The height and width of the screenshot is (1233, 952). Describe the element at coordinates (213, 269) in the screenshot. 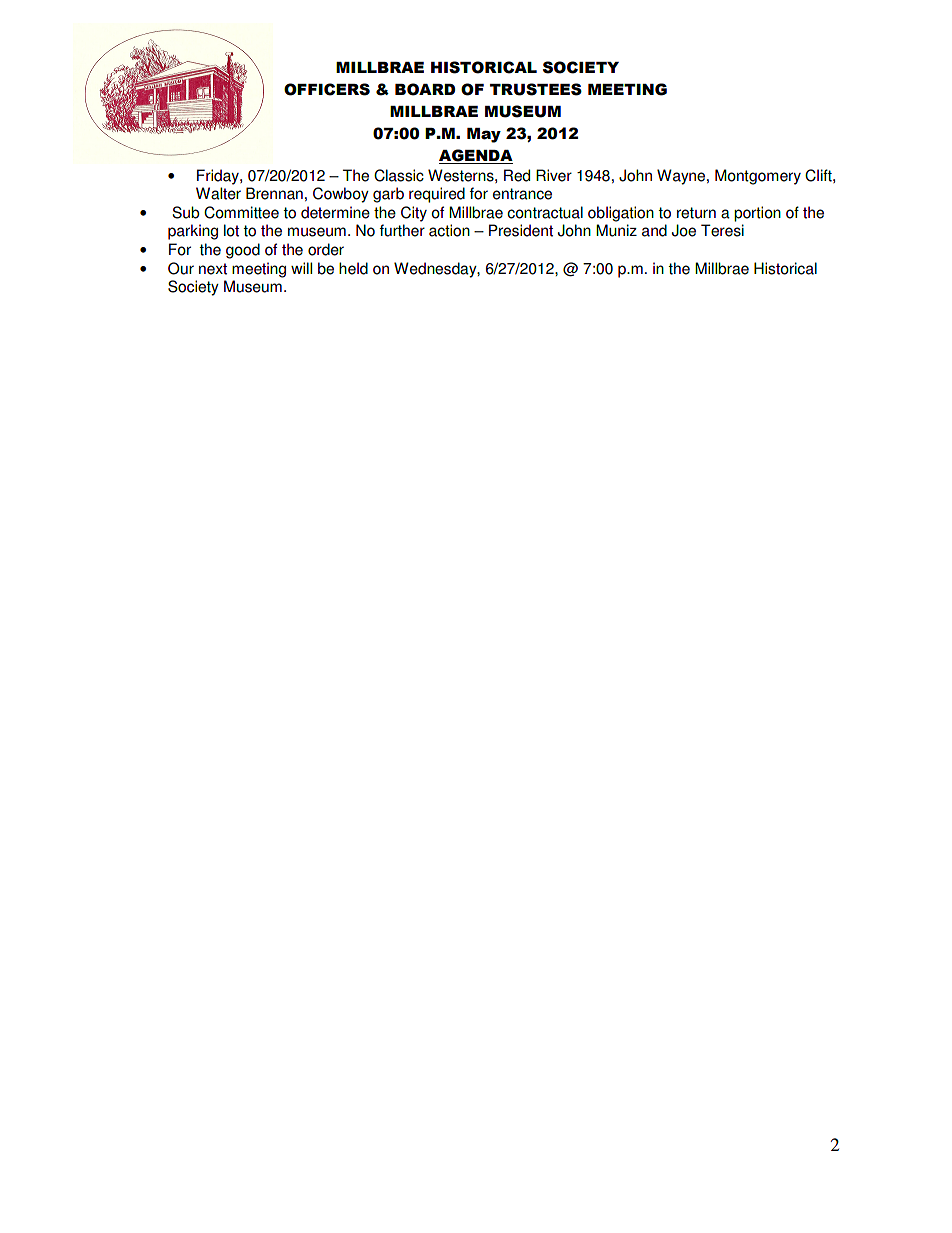

I see `next` at that location.
